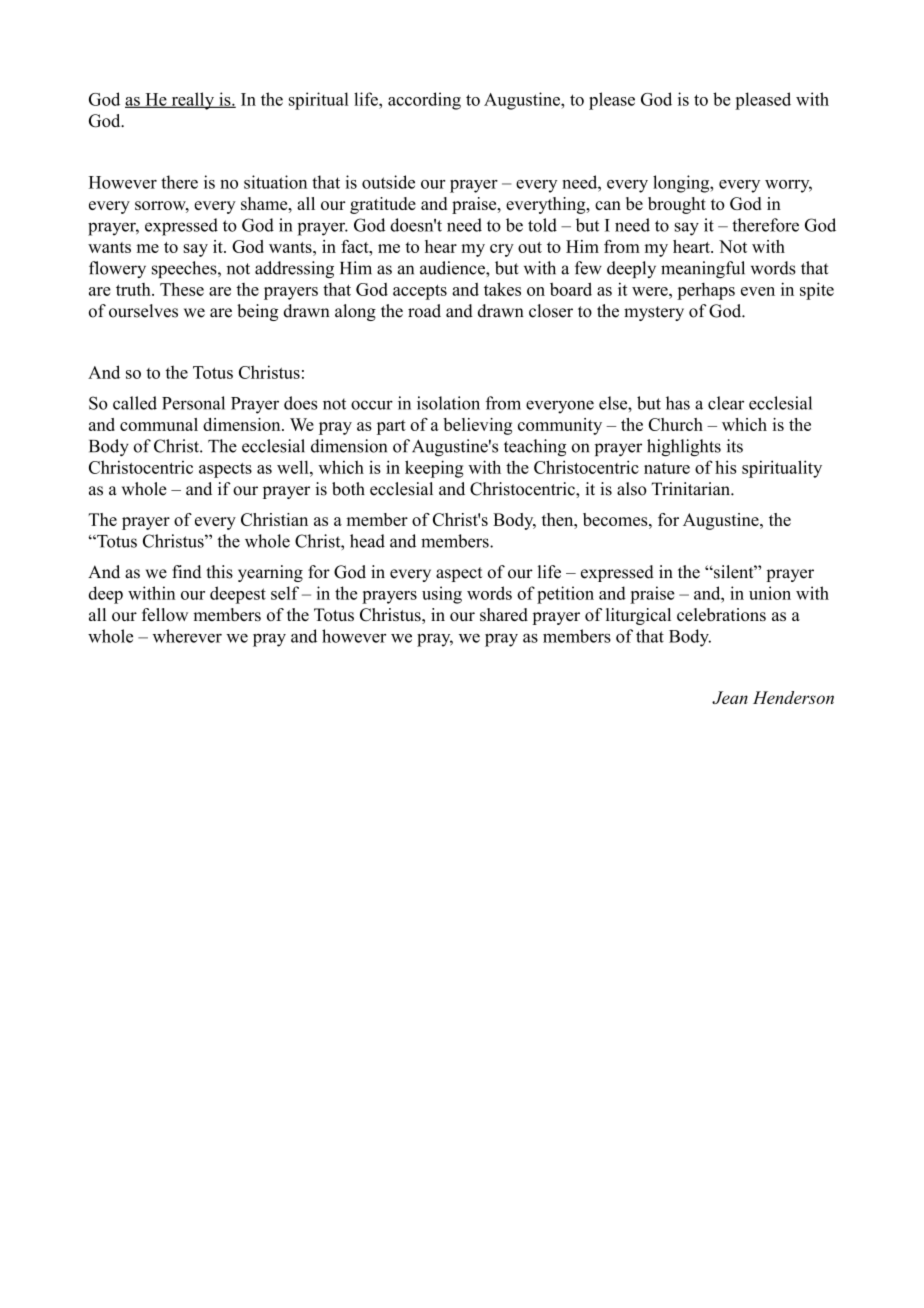 This screenshot has width=924, height=1308. What do you see at coordinates (453, 268) in the screenshot?
I see `audience` at bounding box center [453, 268].
